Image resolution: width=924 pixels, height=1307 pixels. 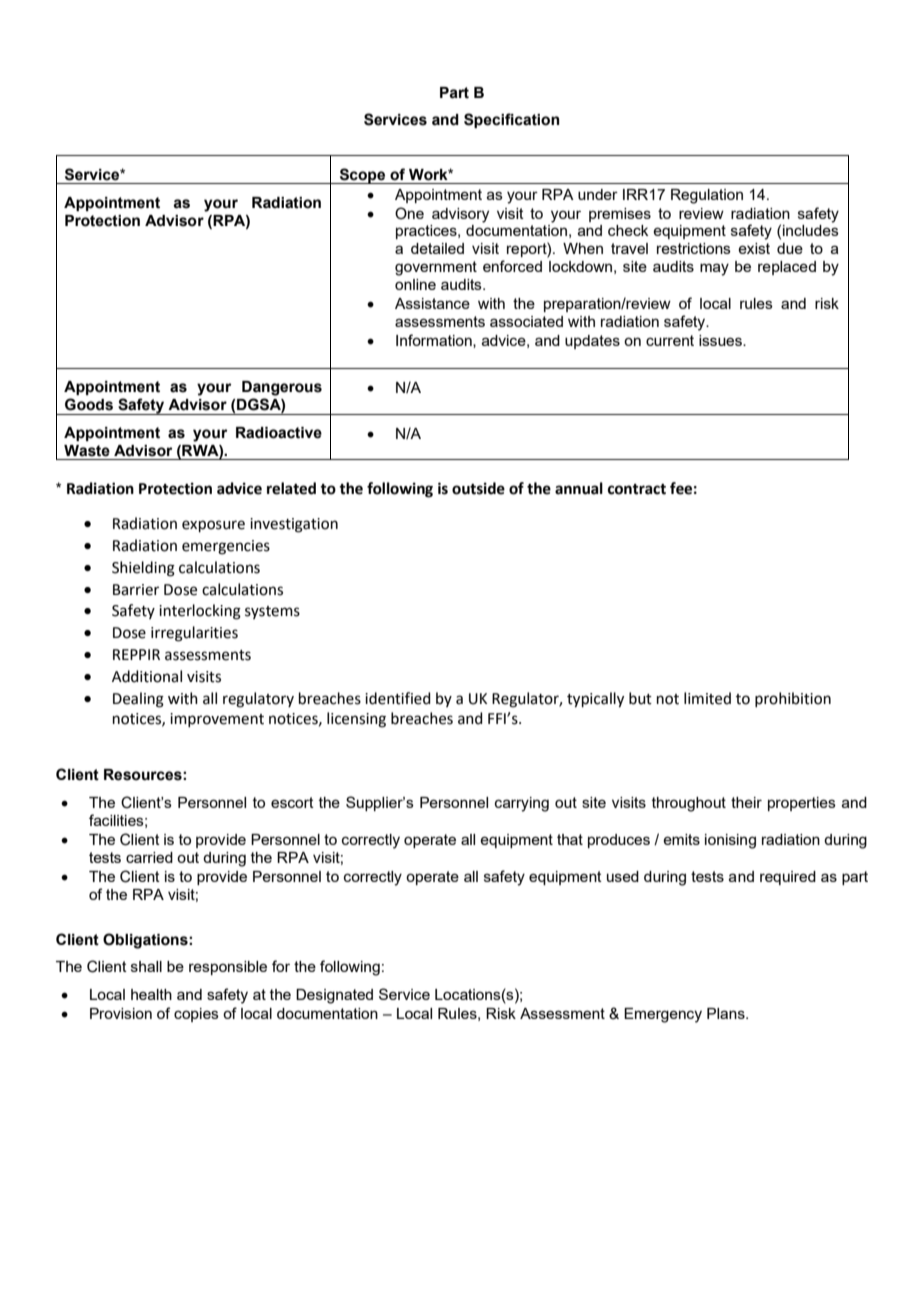 What do you see at coordinates (730, 841) in the screenshot?
I see `ionising` at bounding box center [730, 841].
